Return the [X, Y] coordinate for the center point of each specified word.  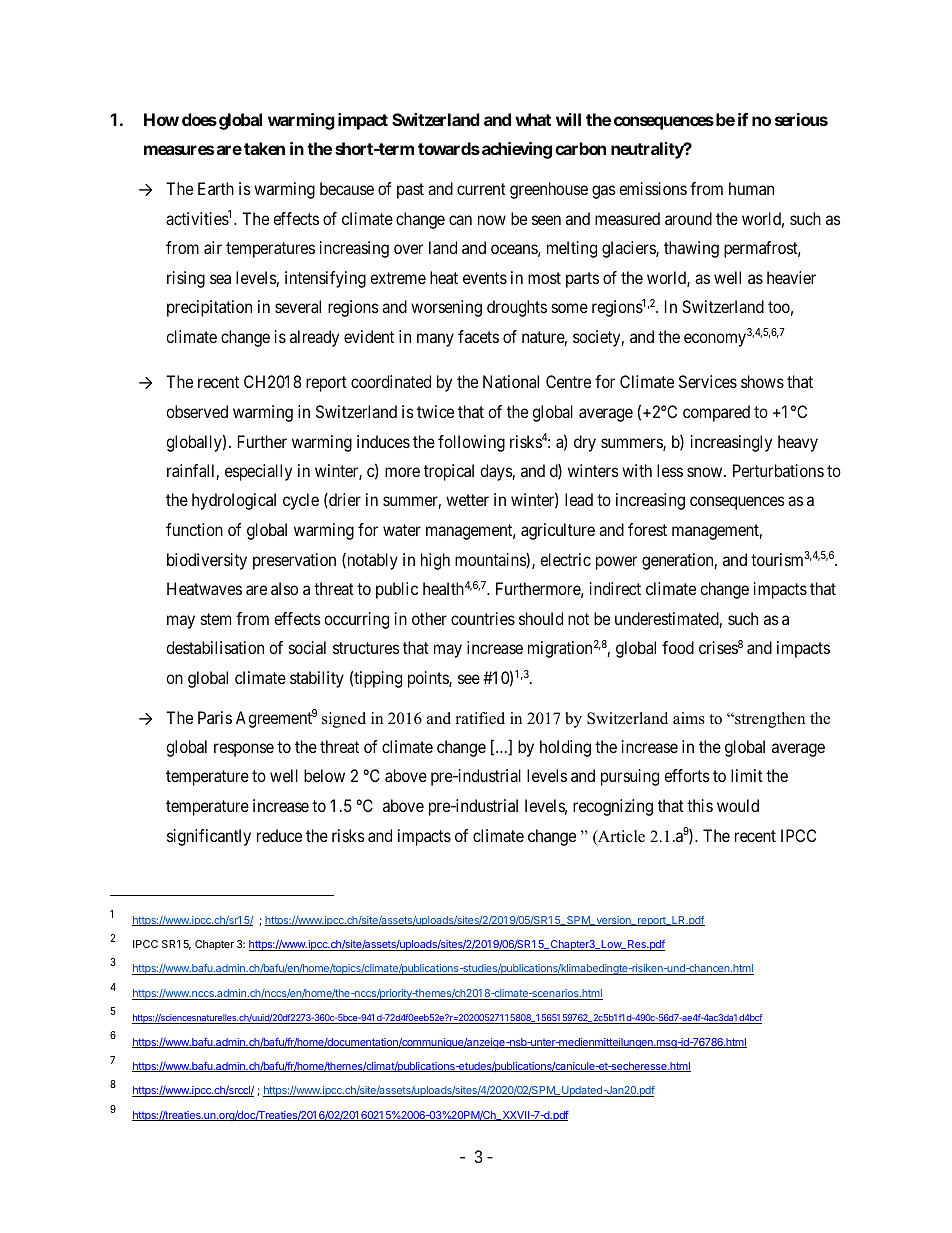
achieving [517, 150]
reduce [279, 835]
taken [264, 148]
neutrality [648, 150]
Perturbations [778, 470]
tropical [449, 472]
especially [258, 472]
